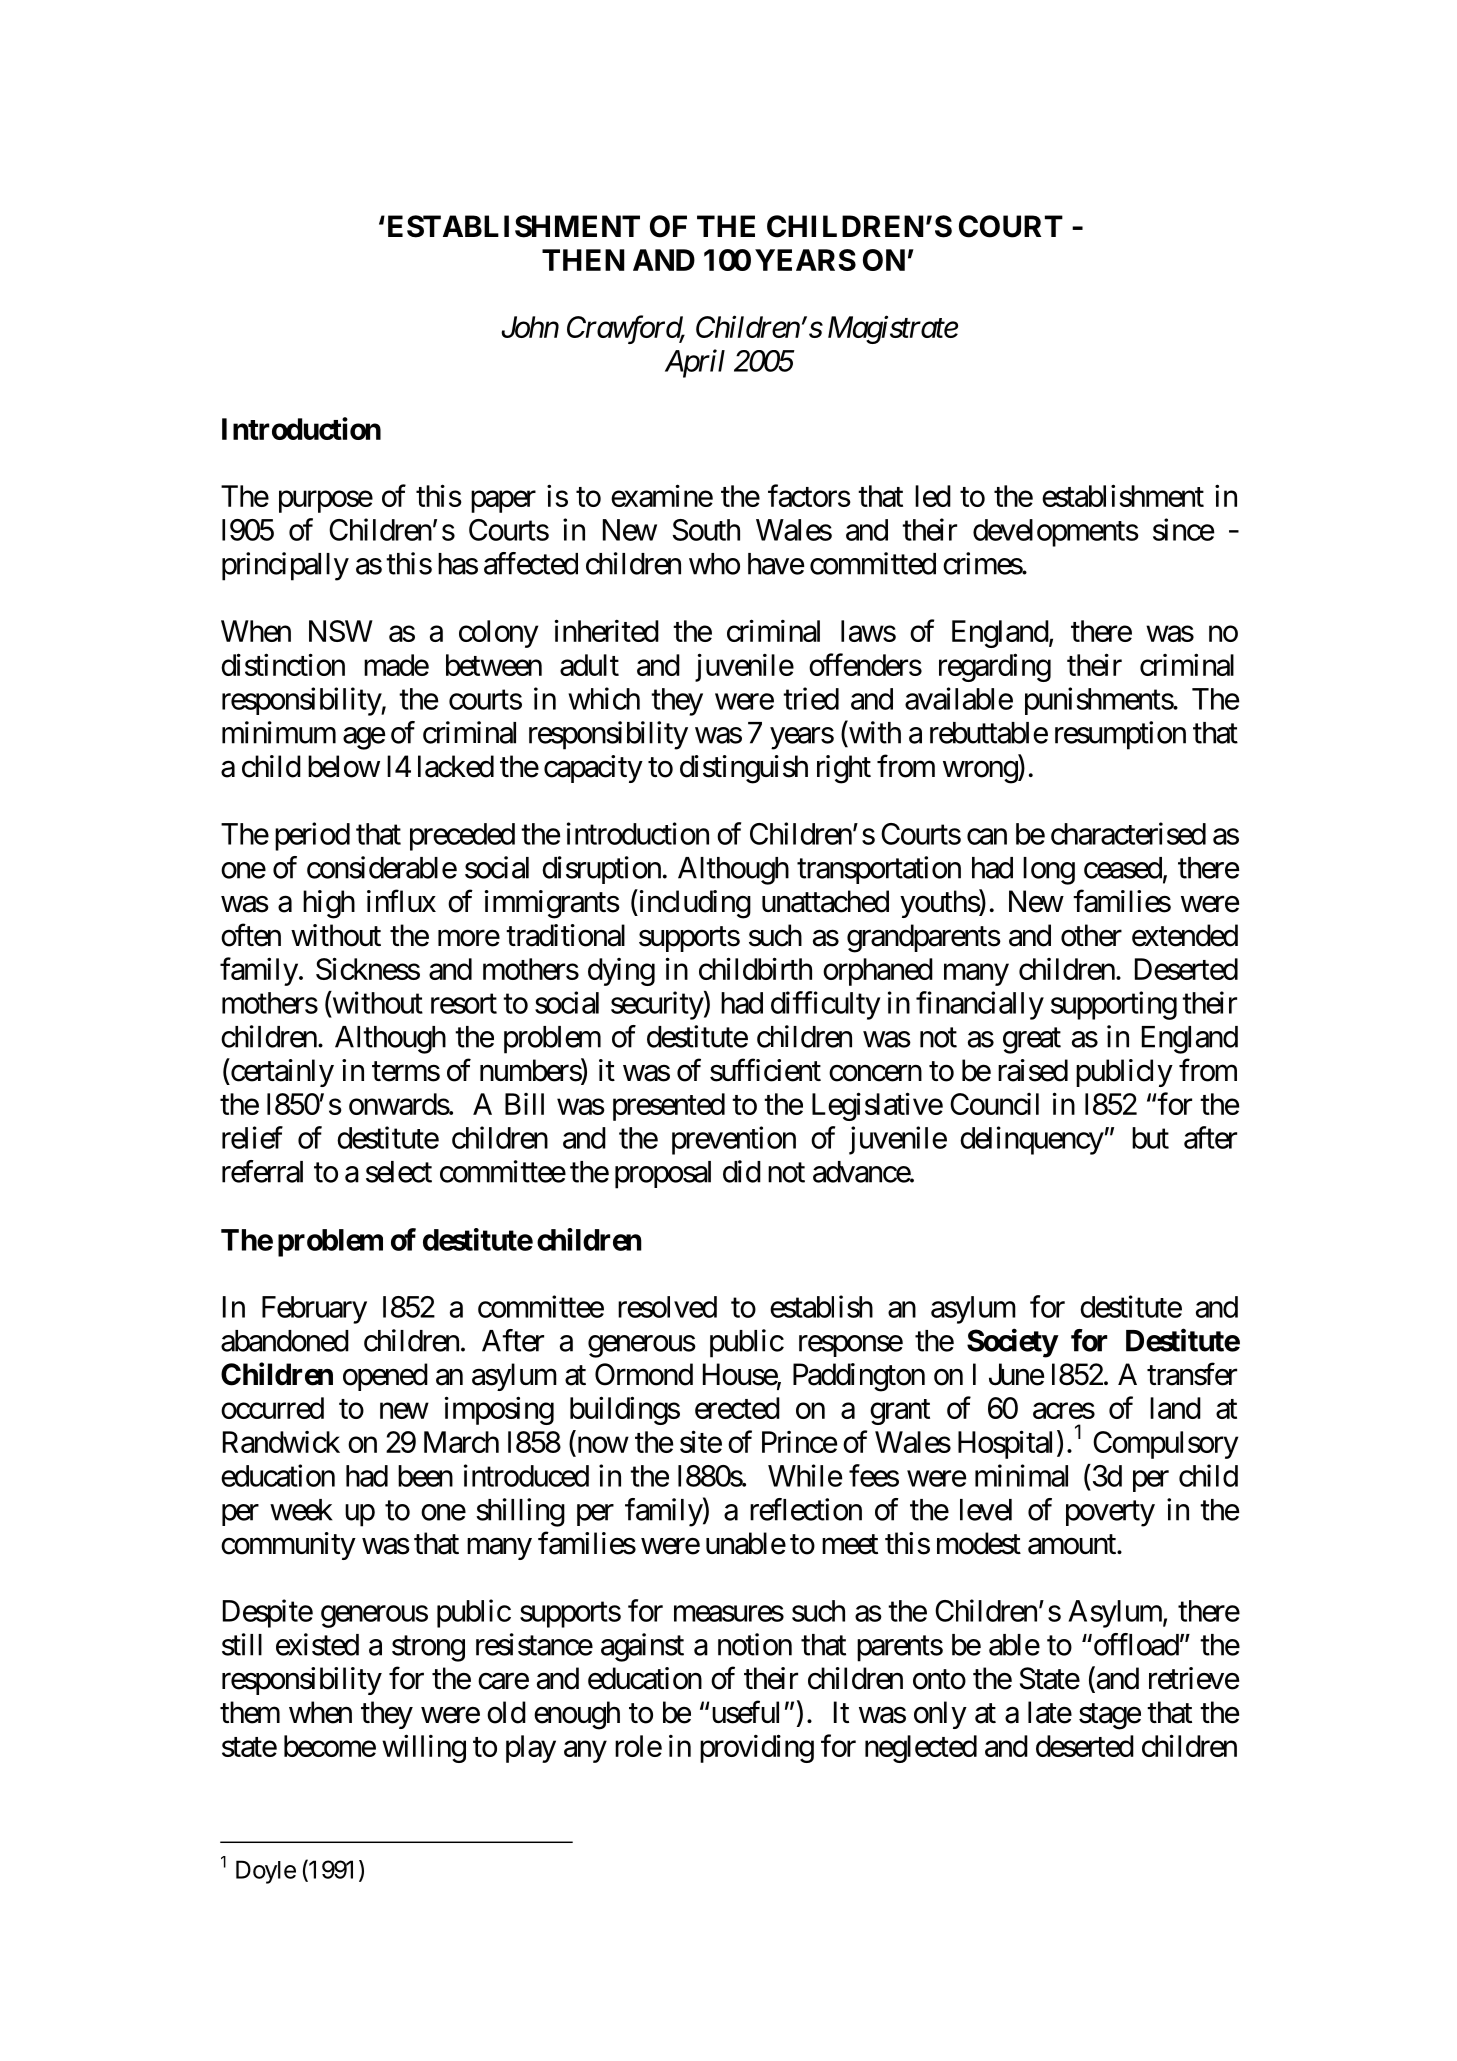 The image size is (1457, 2061). Describe the element at coordinates (765, 1070) in the screenshot. I see `sufficient` at that location.
